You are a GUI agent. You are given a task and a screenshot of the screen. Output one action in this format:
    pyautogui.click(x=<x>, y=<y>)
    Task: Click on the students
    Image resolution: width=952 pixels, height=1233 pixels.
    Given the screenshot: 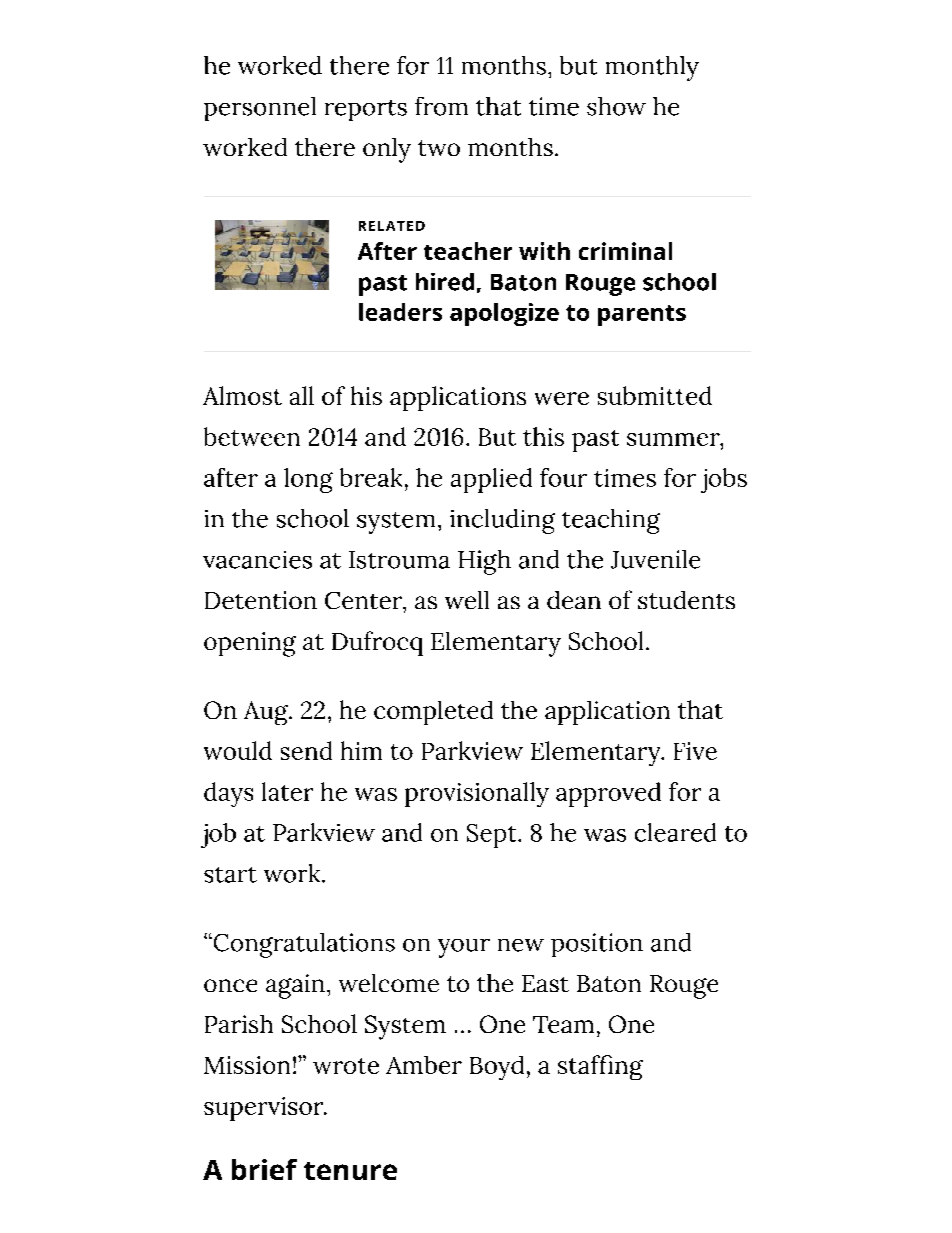 What is the action you would take?
    pyautogui.click(x=686, y=600)
